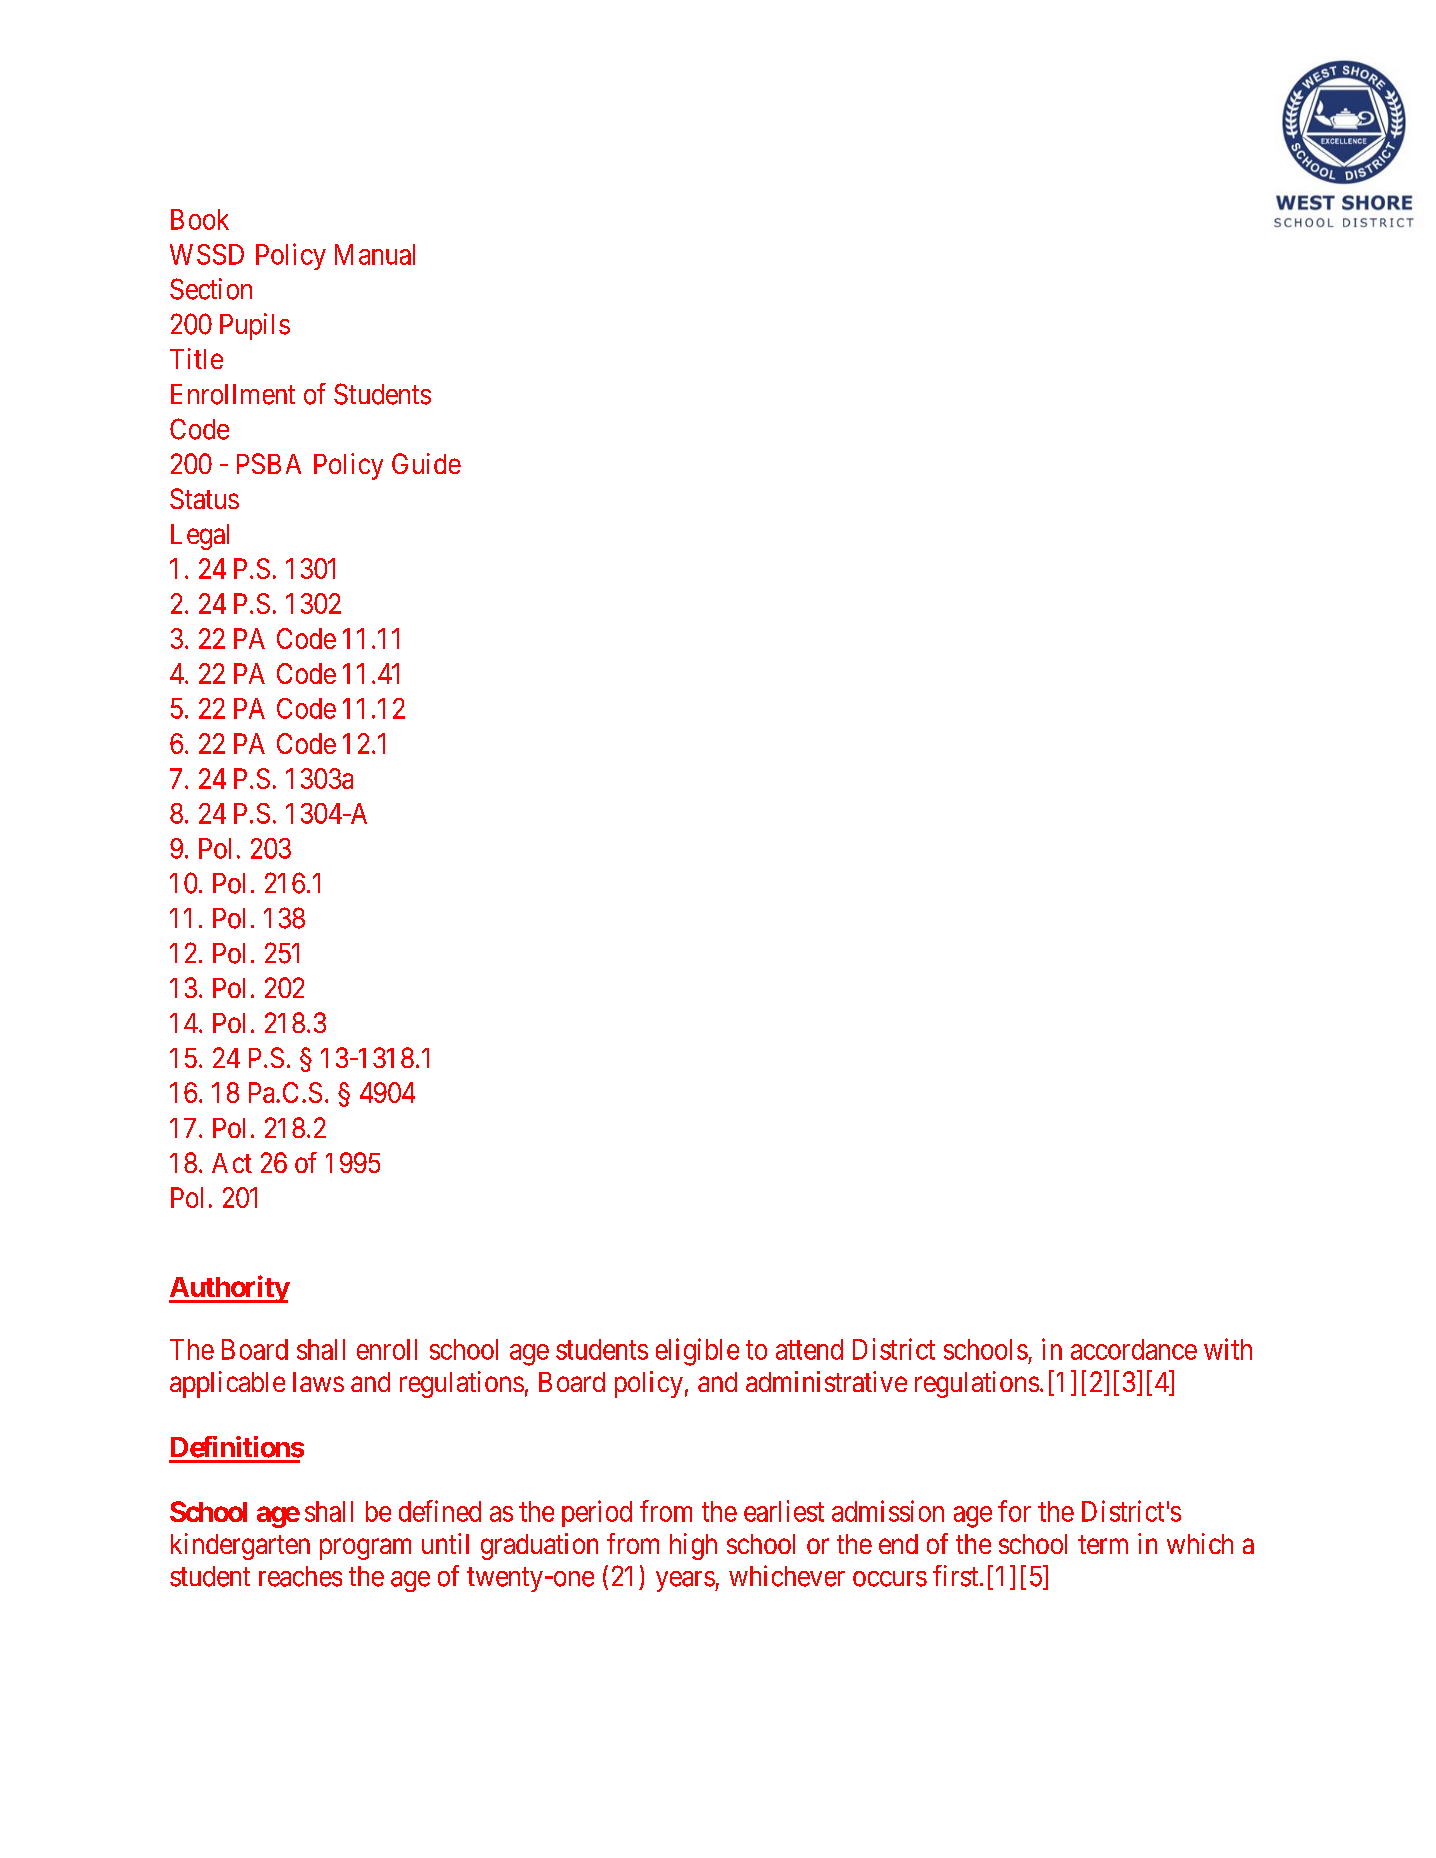 The height and width of the document is (1858, 1436). I want to click on Manual, so click(375, 254).
